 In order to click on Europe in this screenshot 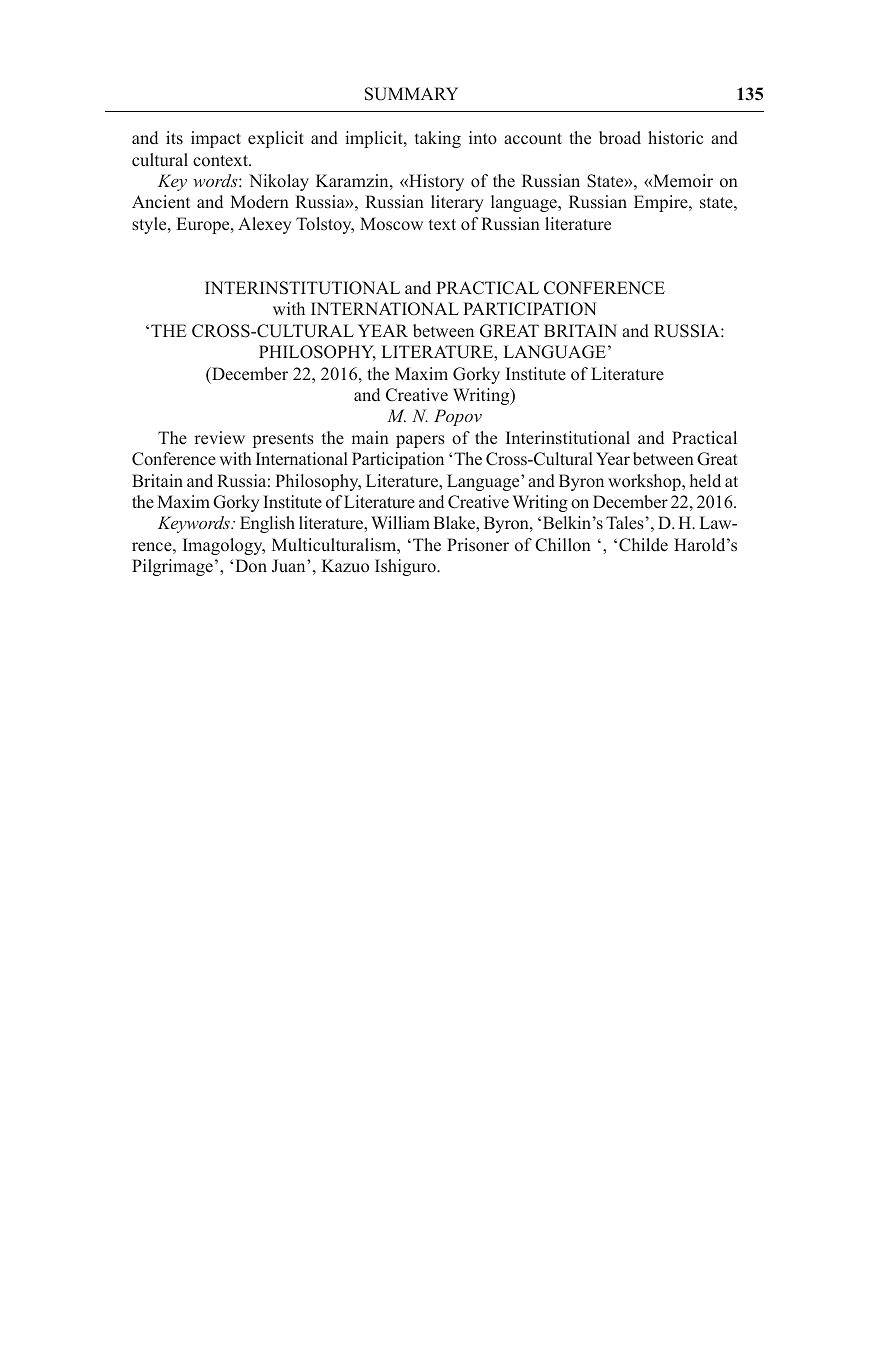, I will do `click(204, 225)`.
